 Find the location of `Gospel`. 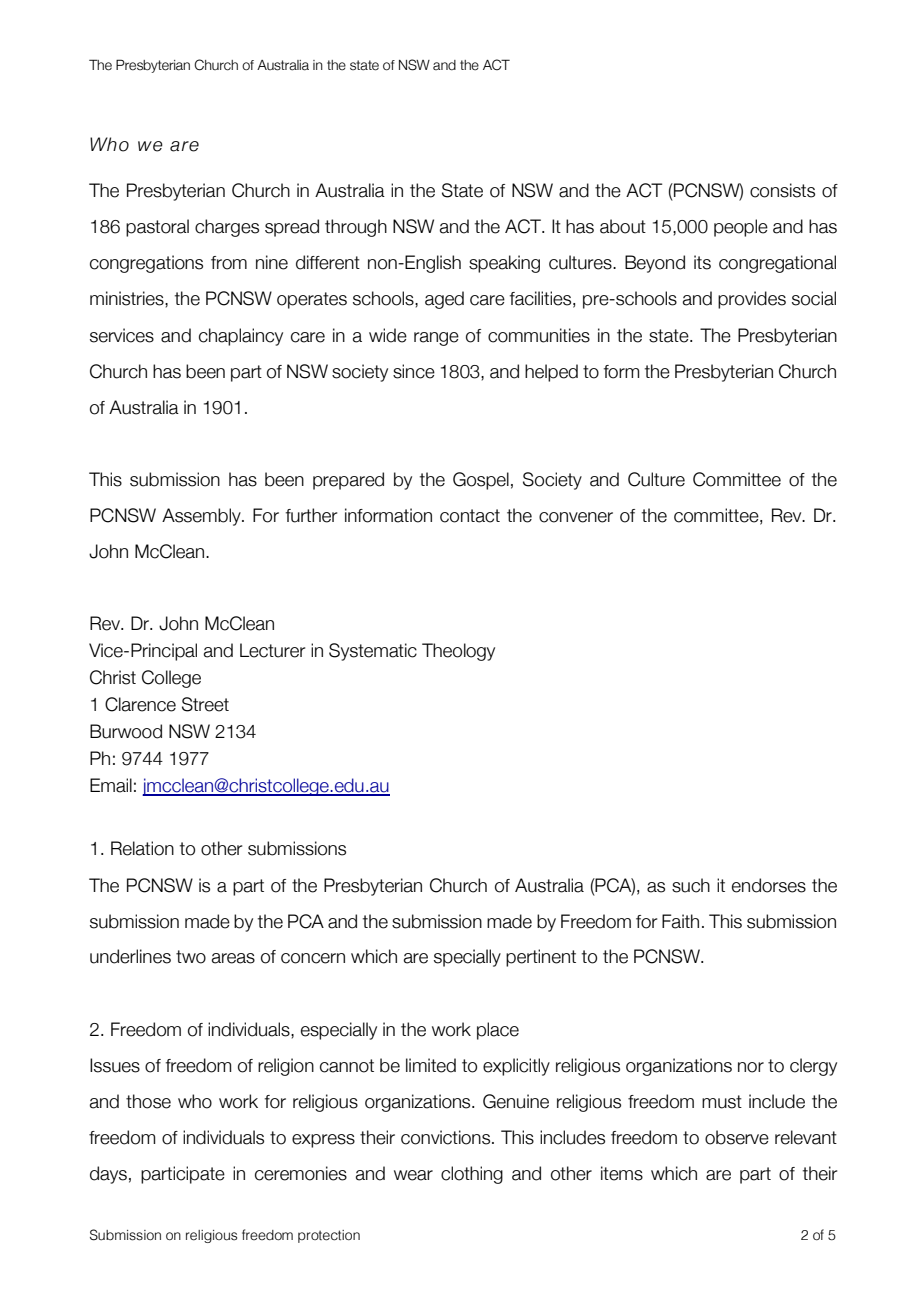

Gospel is located at coordinates (481, 481).
